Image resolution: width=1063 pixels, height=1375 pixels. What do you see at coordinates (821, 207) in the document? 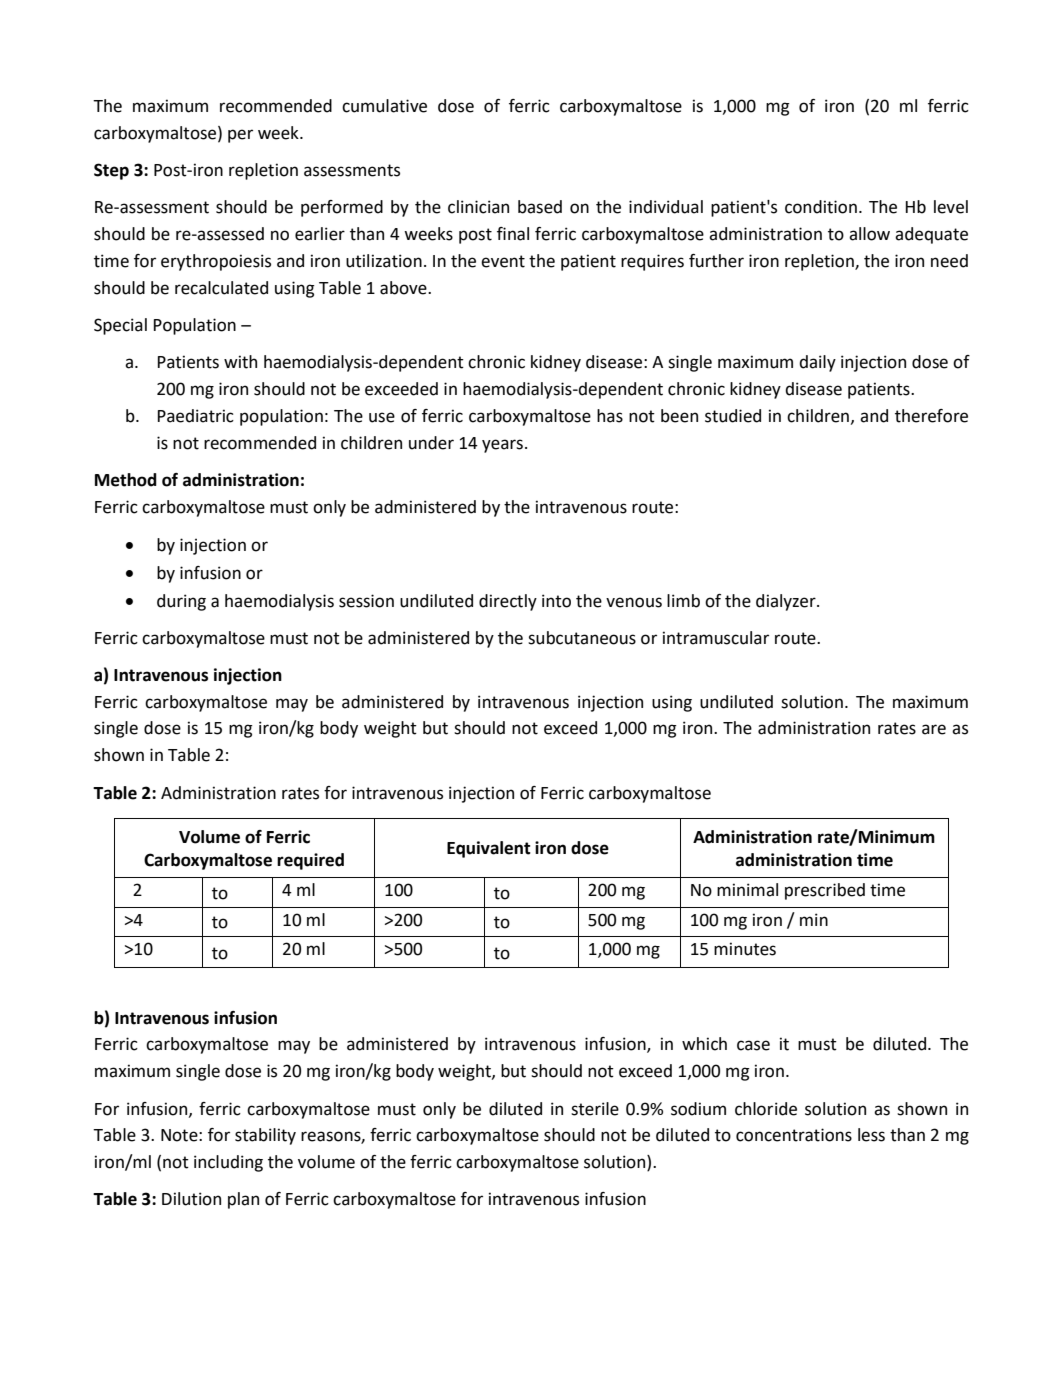
I see `condition` at bounding box center [821, 207].
